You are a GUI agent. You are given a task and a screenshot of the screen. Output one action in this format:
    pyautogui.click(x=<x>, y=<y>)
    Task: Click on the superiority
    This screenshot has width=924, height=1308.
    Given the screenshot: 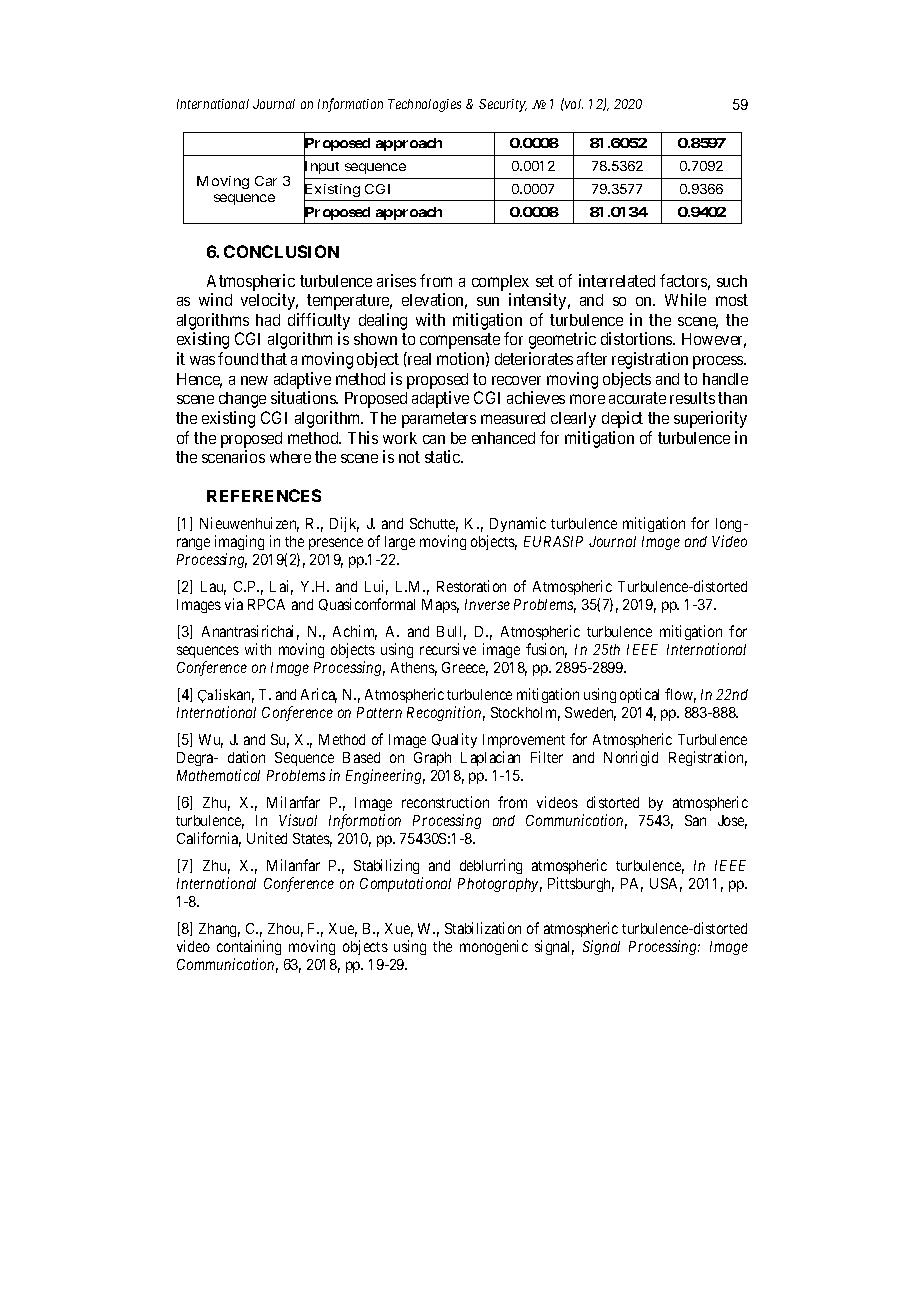 What is the action you would take?
    pyautogui.click(x=710, y=419)
